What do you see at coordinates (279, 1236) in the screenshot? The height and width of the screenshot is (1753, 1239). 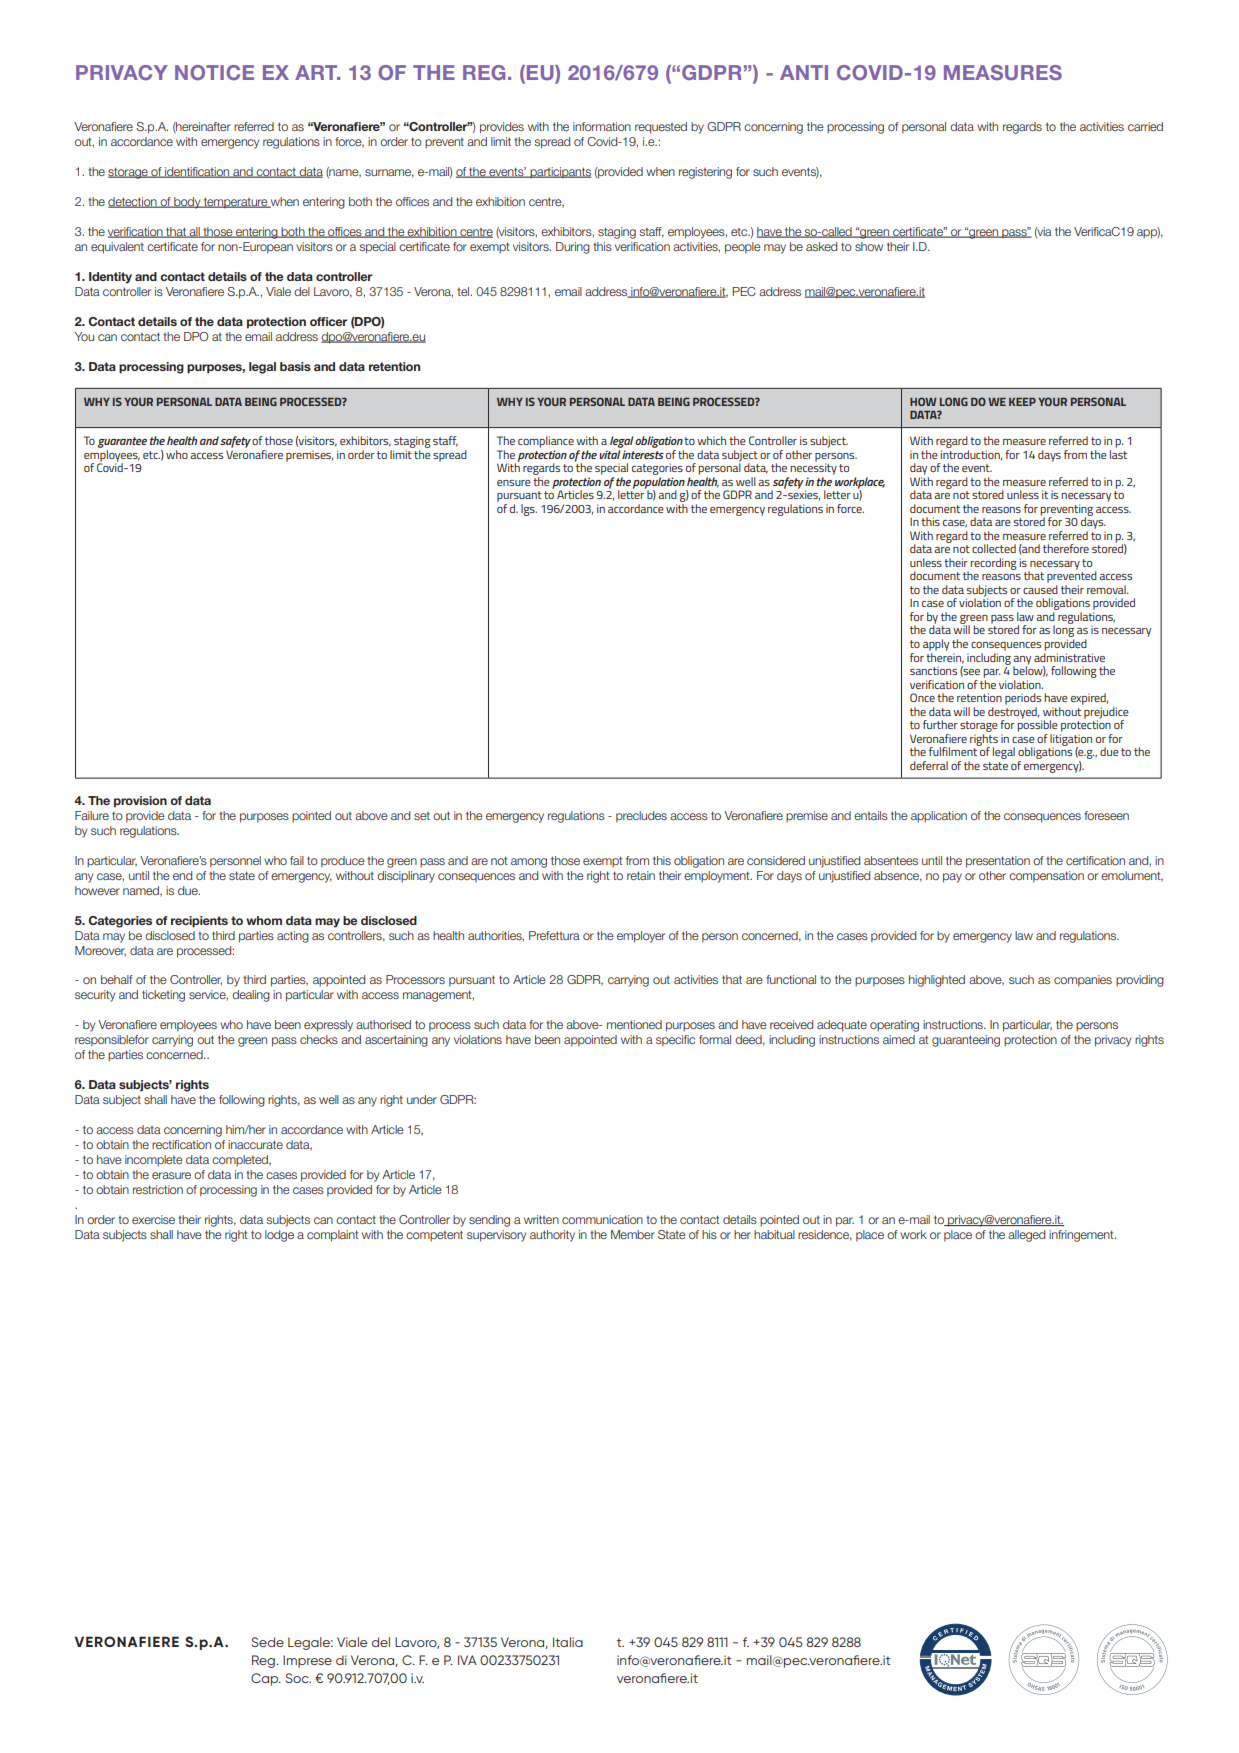 I see `lodge` at bounding box center [279, 1236].
